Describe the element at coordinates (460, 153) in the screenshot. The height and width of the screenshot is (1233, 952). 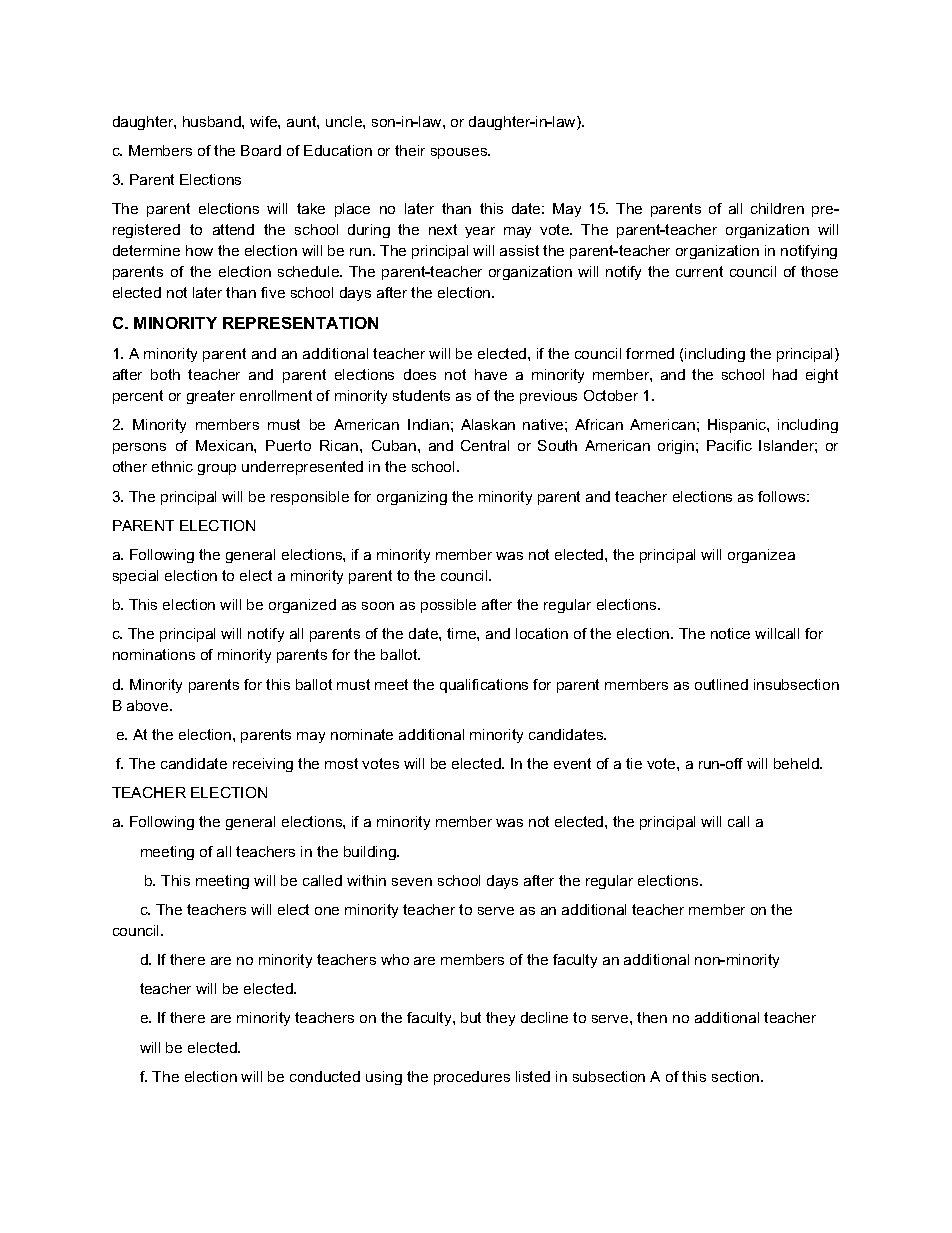
I see `spouses` at that location.
